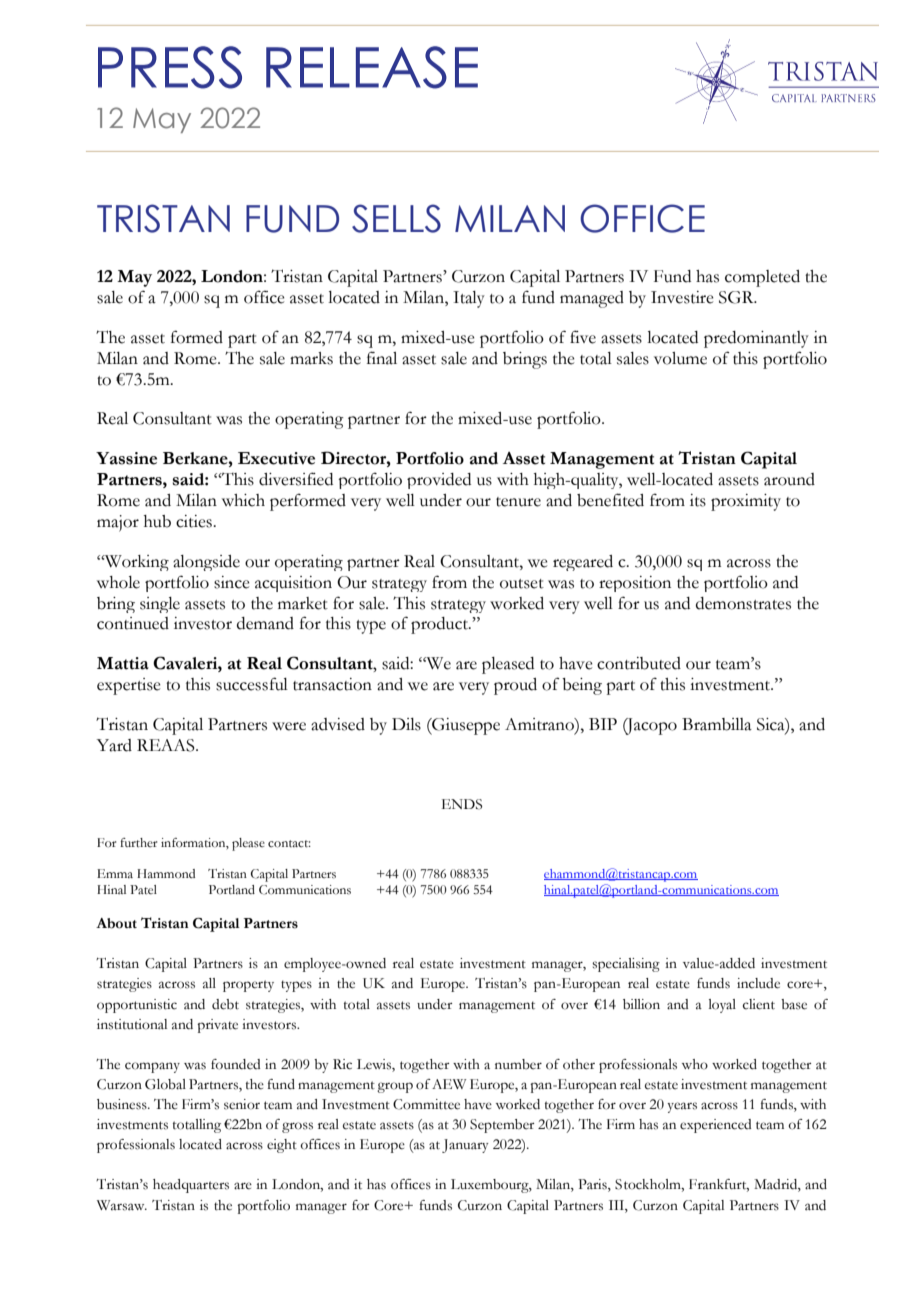 The width and height of the document is (924, 1308). I want to click on January, so click(465, 1146).
